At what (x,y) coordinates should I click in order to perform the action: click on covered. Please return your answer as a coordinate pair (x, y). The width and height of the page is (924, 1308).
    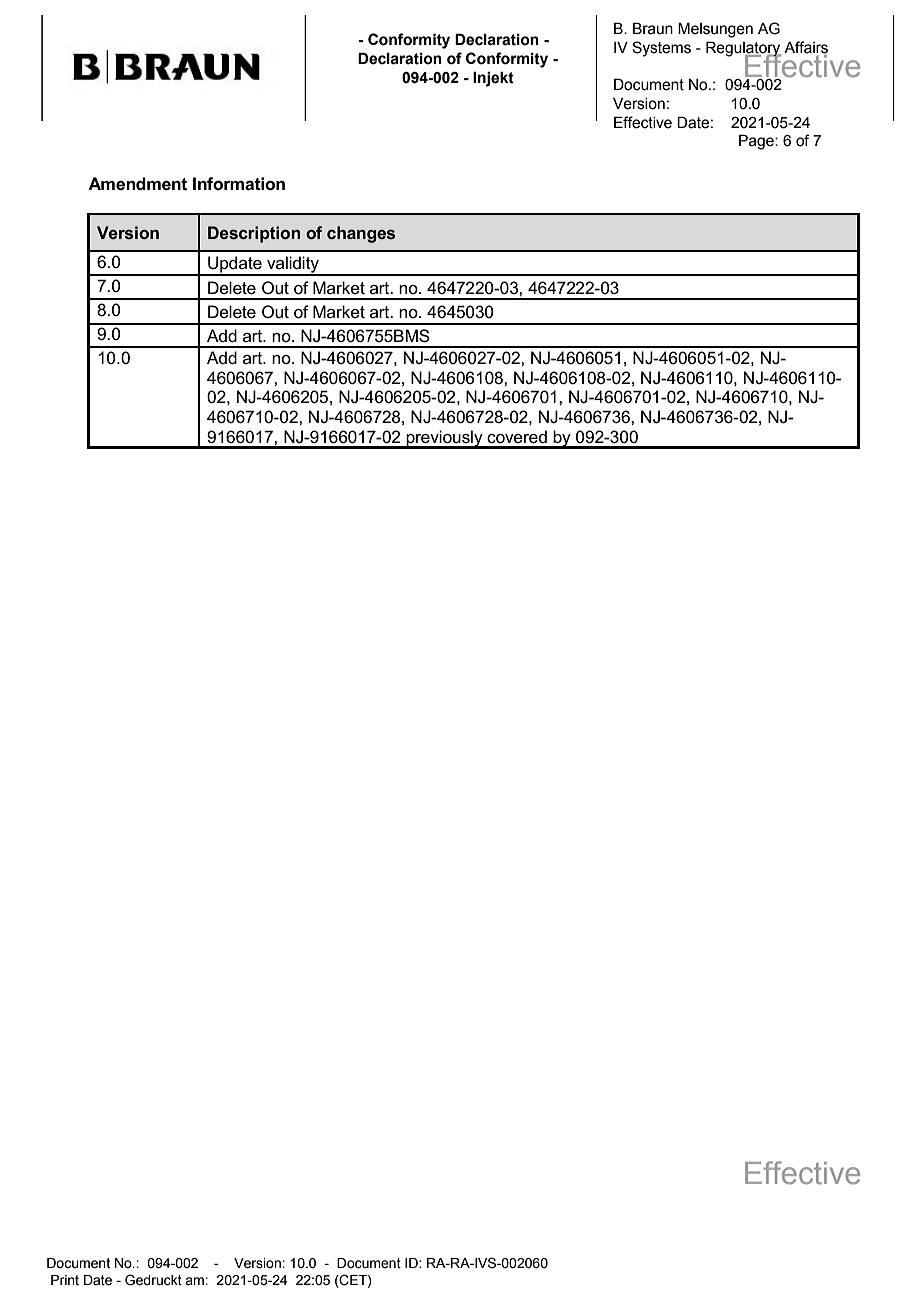
    Looking at the image, I should click on (517, 437).
